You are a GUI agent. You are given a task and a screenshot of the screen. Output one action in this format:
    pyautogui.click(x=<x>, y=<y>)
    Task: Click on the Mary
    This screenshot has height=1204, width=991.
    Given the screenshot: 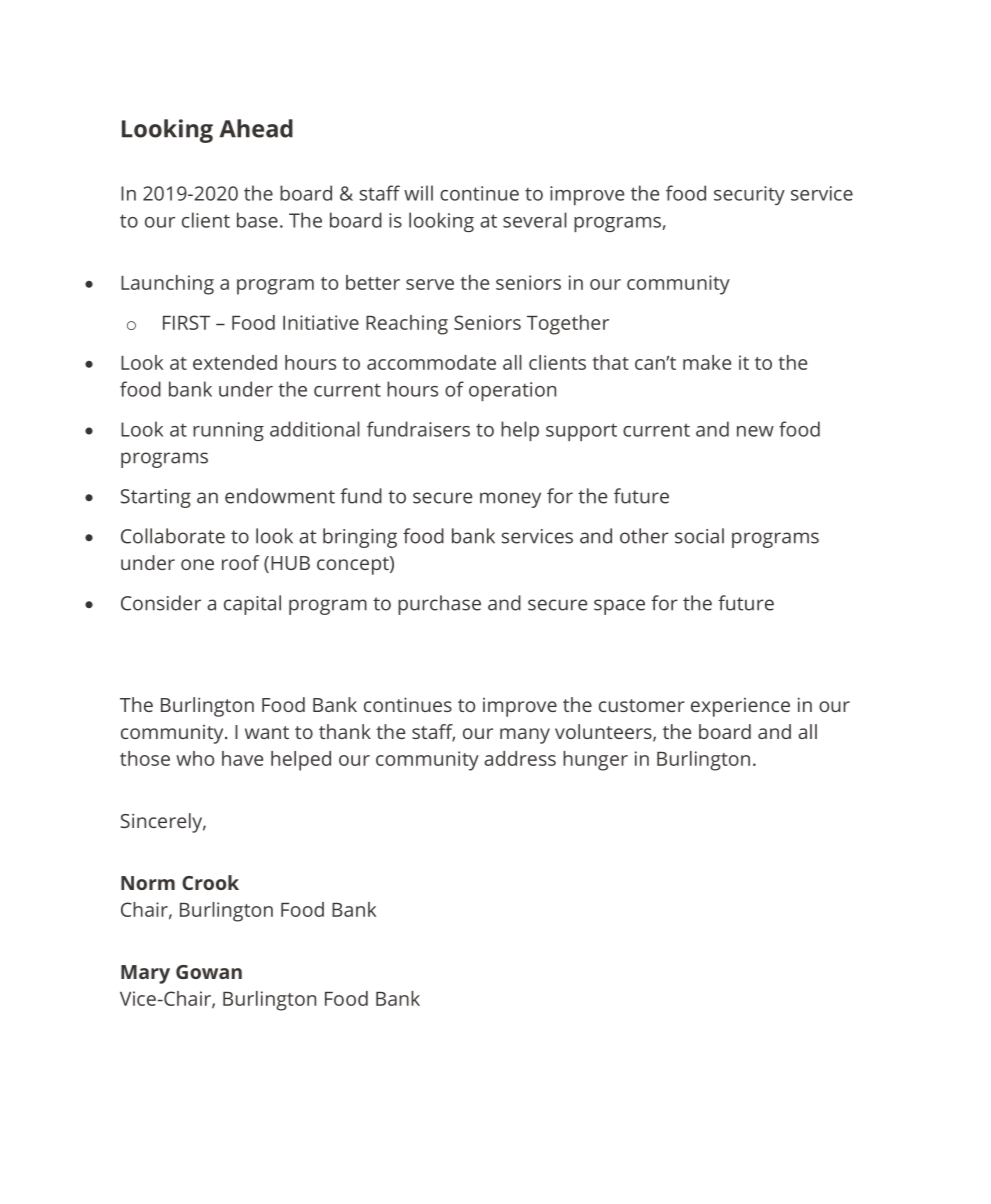 What is the action you would take?
    pyautogui.click(x=145, y=974)
